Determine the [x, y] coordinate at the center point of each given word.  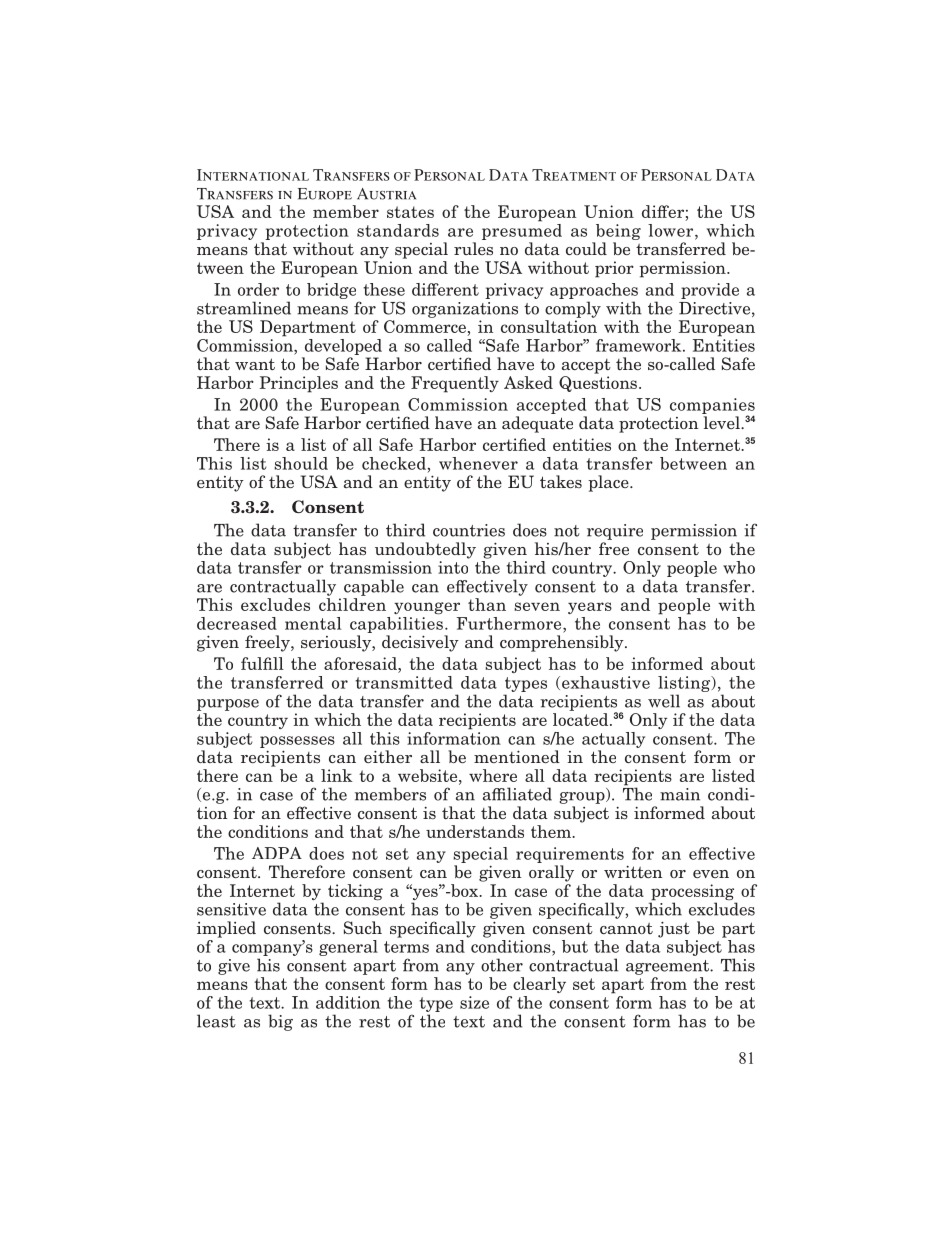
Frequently [455, 384]
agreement [668, 967]
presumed [522, 230]
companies [712, 407]
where [493, 775]
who [739, 567]
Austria [386, 194]
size [474, 1002]
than [487, 604]
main [680, 794]
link [337, 775]
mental [313, 623]
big [280, 1022]
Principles [299, 384]
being [618, 232]
